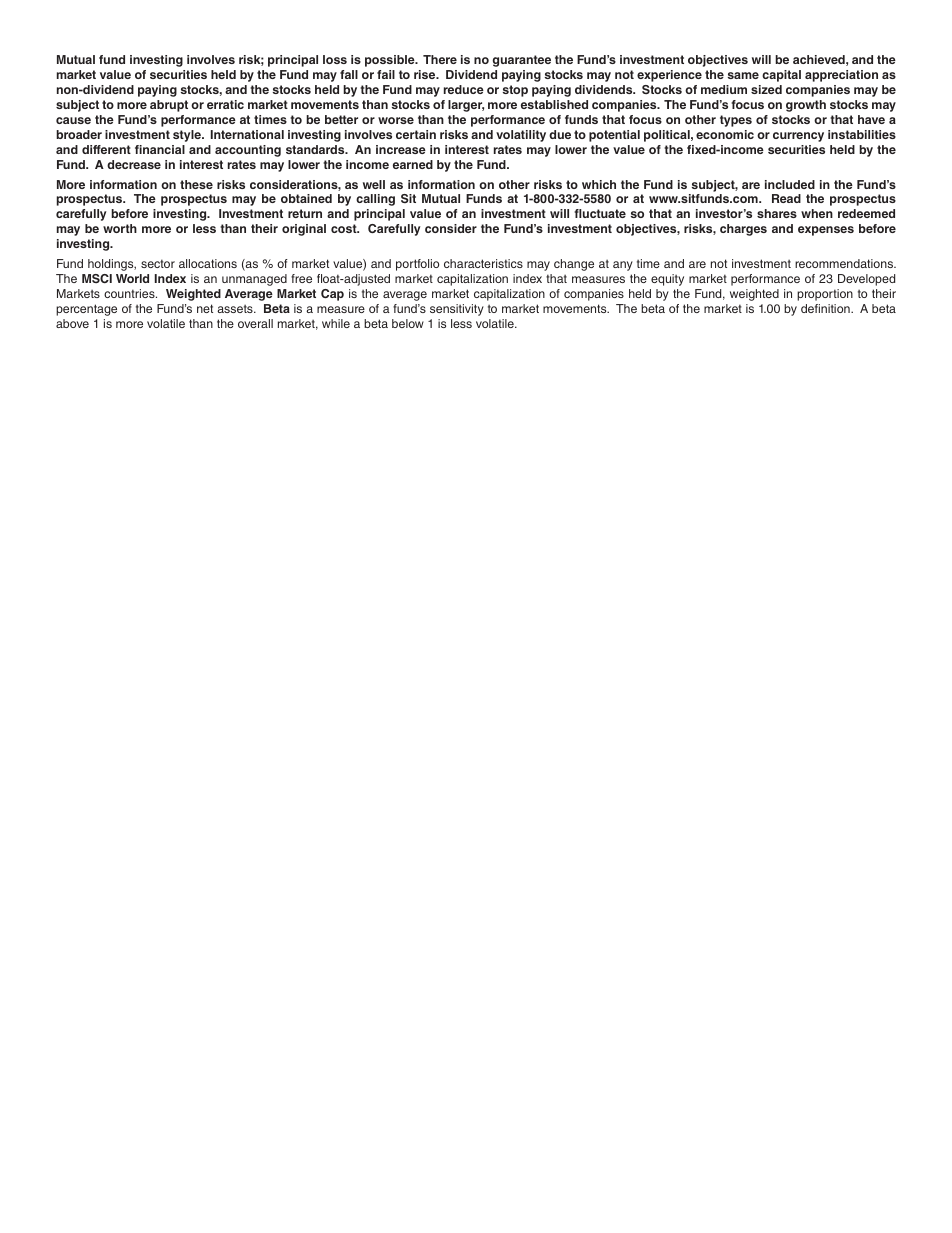 This document has width=952, height=1233. Describe the element at coordinates (743, 75) in the document. I see `same` at that location.
